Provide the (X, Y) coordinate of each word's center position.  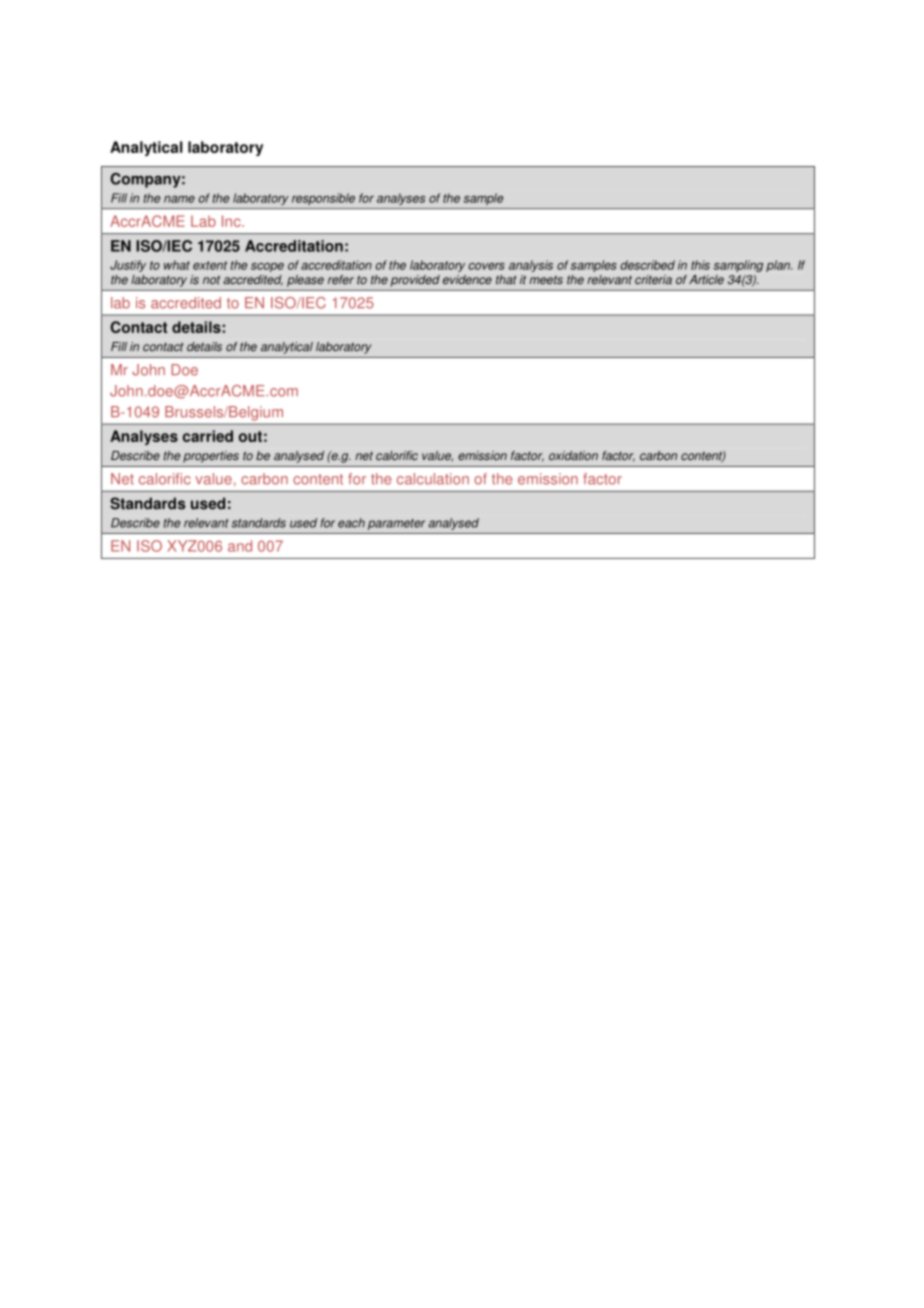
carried (208, 436)
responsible (323, 199)
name (179, 199)
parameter (396, 524)
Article (706, 280)
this (700, 265)
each (351, 523)
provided (415, 281)
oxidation (573, 456)
